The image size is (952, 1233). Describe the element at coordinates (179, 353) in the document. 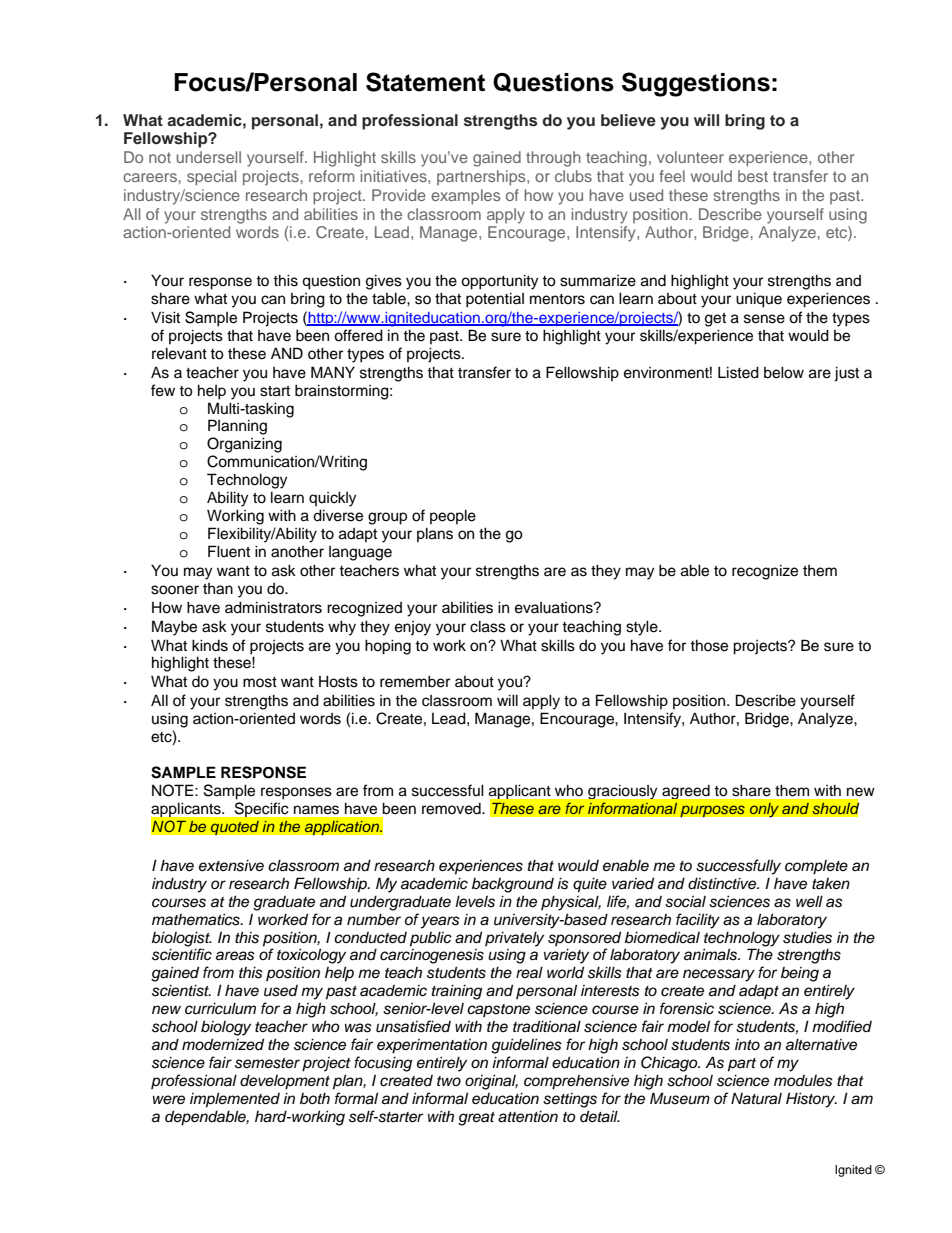

I see `relevant` at that location.
